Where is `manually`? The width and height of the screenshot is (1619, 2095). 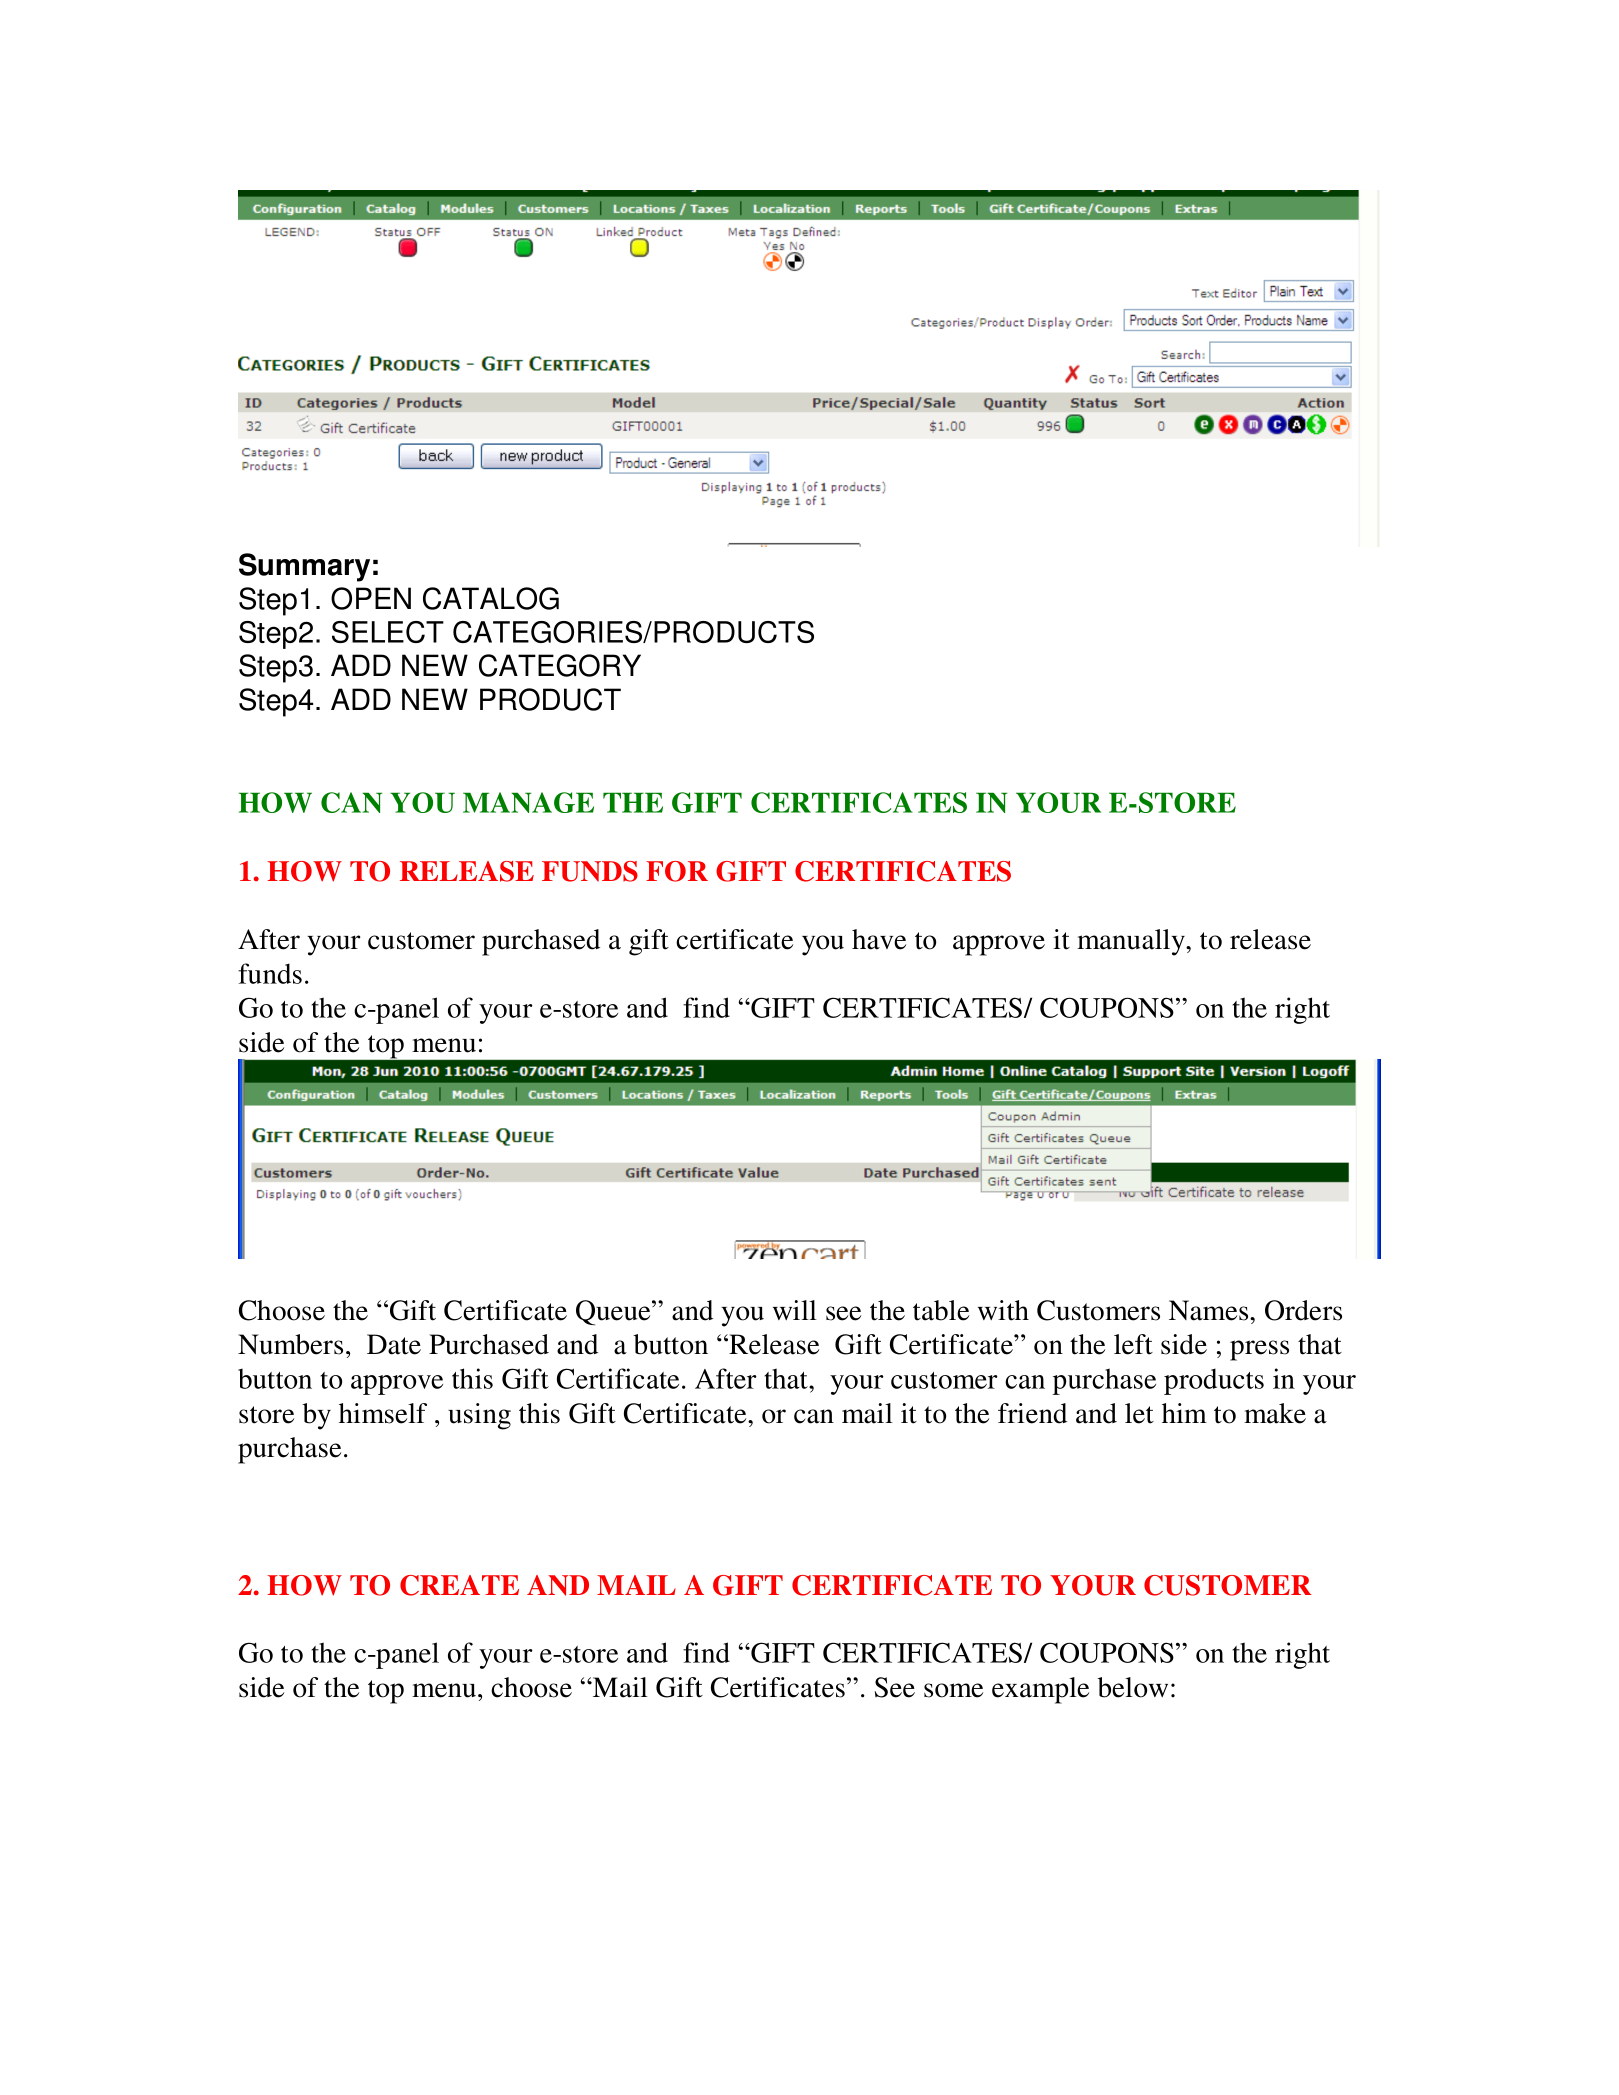 manually is located at coordinates (1132, 942).
